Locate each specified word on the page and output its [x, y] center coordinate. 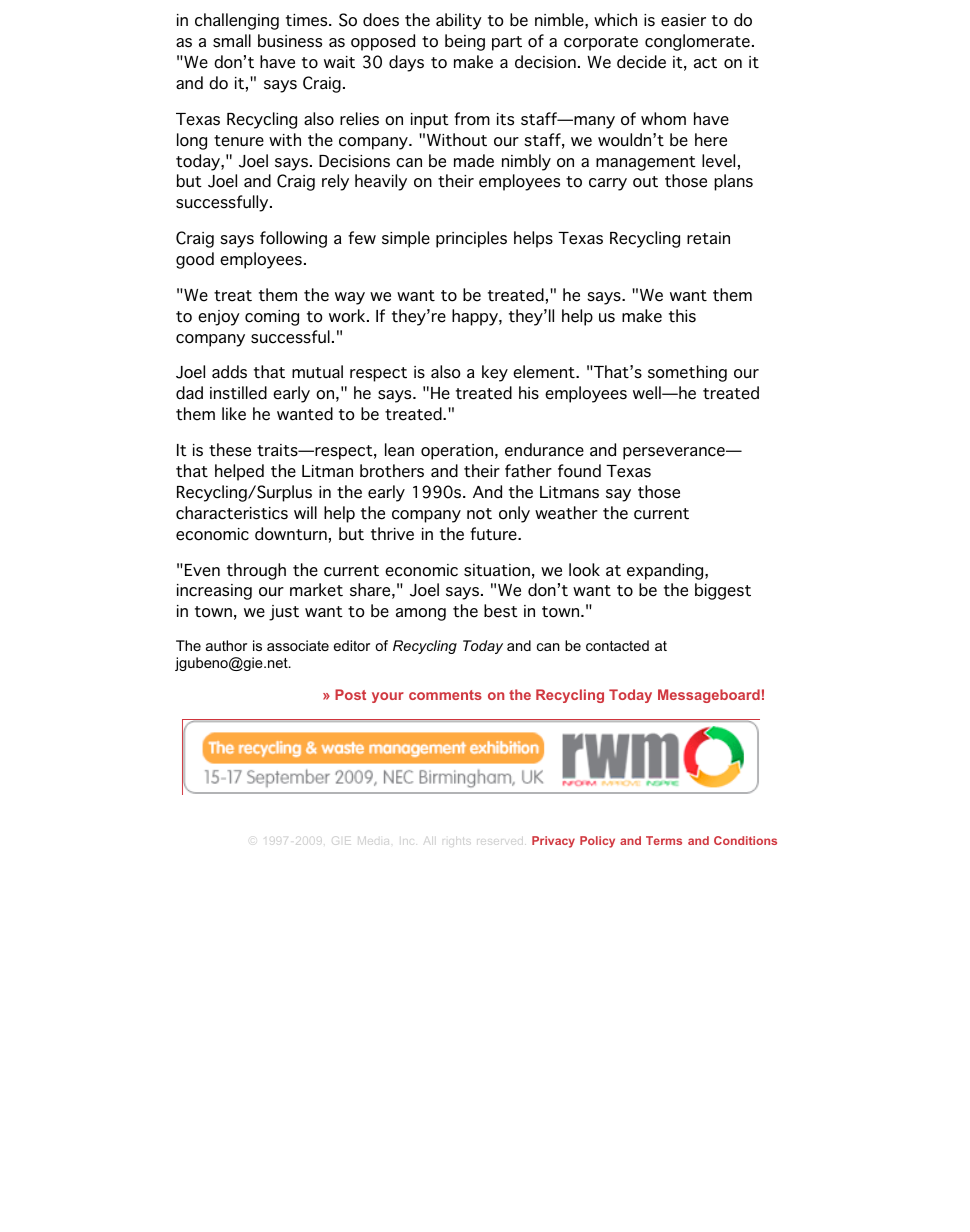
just [284, 613]
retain [708, 238]
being [465, 42]
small [232, 41]
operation [458, 452]
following [293, 239]
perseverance [675, 453]
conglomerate [697, 42]
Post [350, 694]
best [501, 611]
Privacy [553, 842]
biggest [723, 591]
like [234, 414]
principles [471, 239]
